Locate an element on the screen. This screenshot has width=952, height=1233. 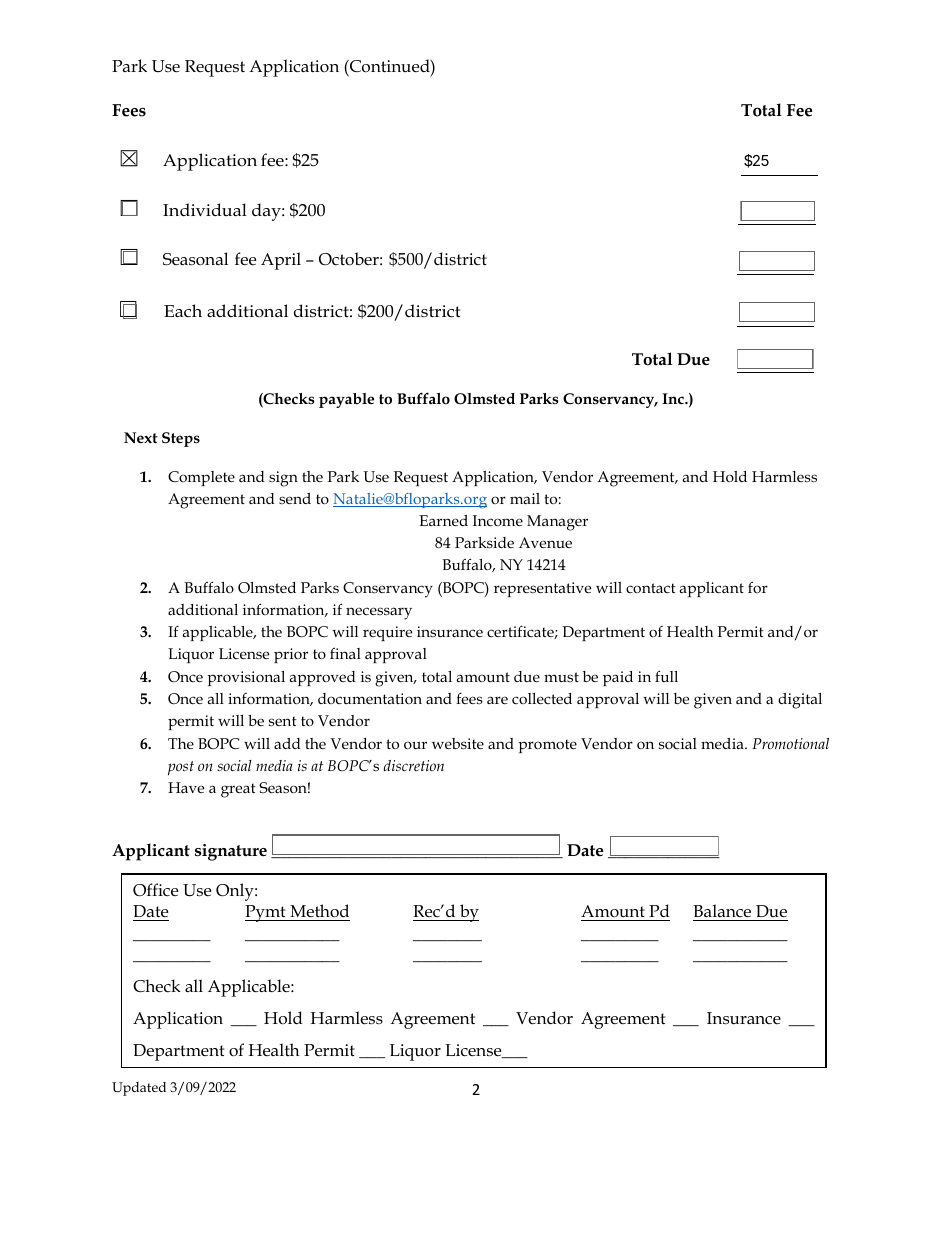
Individual is located at coordinates (205, 209).
